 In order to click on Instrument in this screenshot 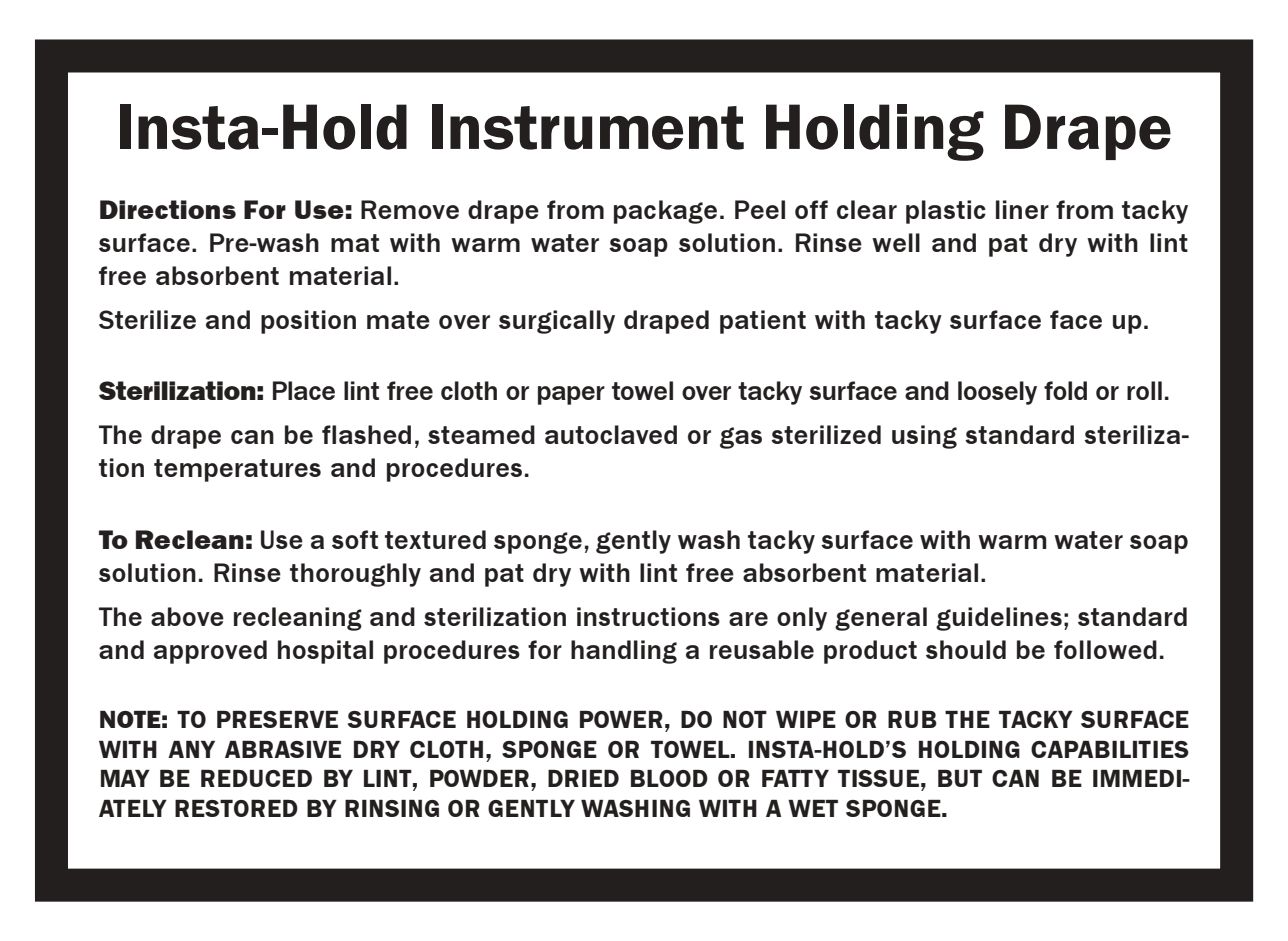, I will do `click(588, 127)`.
